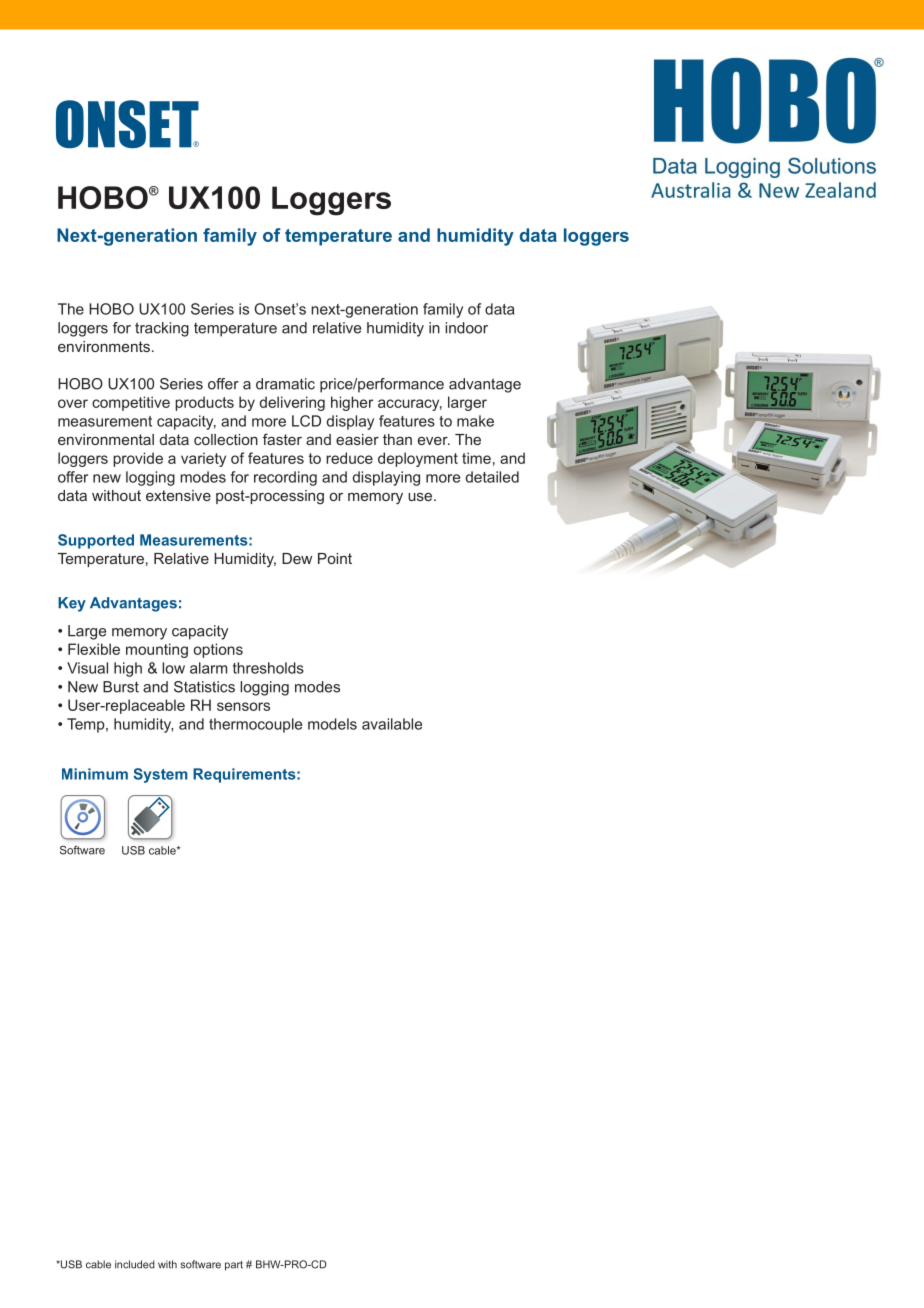 This screenshot has width=924, height=1308. Describe the element at coordinates (392, 724) in the screenshot. I see `available` at that location.
